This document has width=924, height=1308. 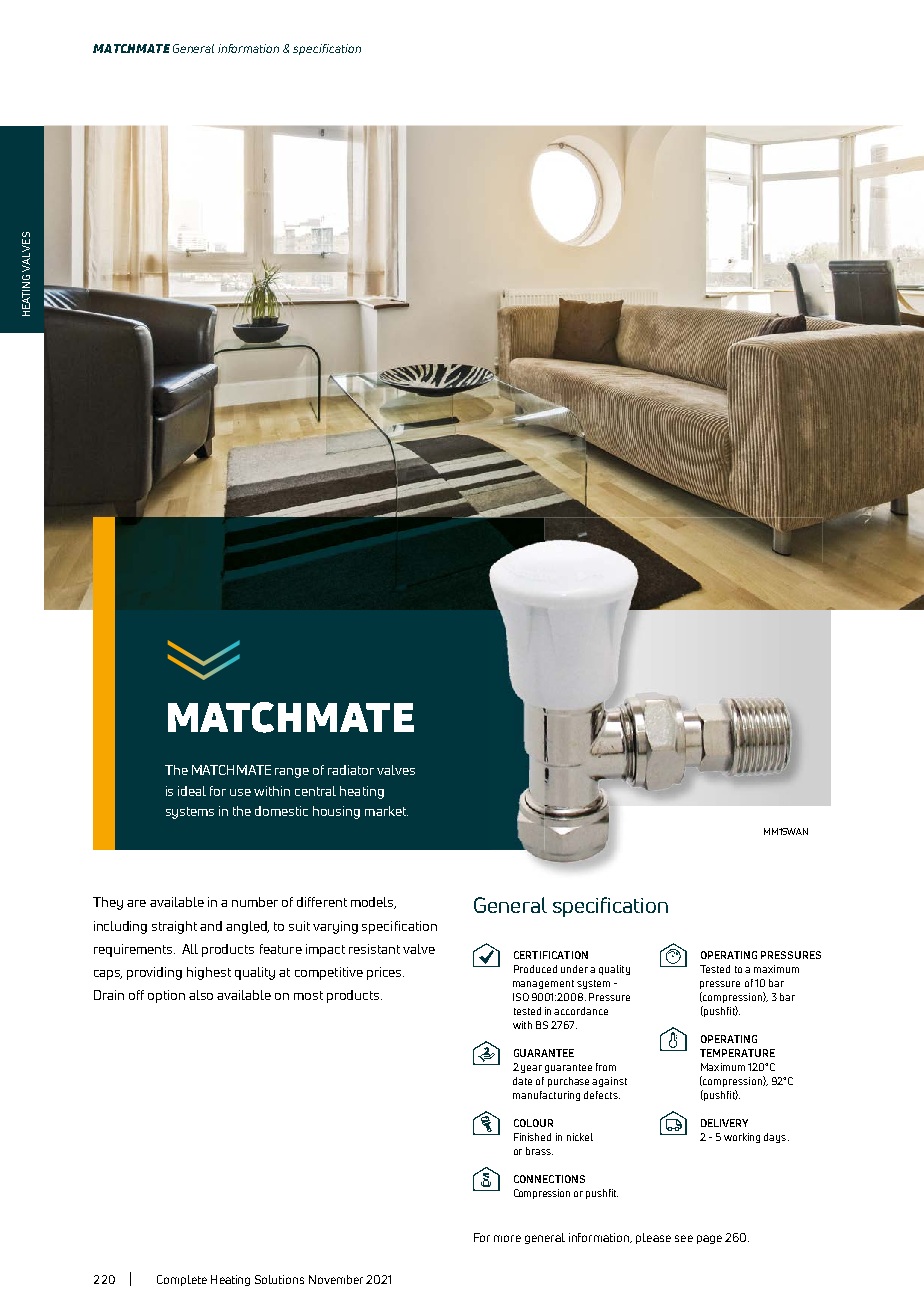 What do you see at coordinates (386, 811) in the document?
I see `market` at bounding box center [386, 811].
